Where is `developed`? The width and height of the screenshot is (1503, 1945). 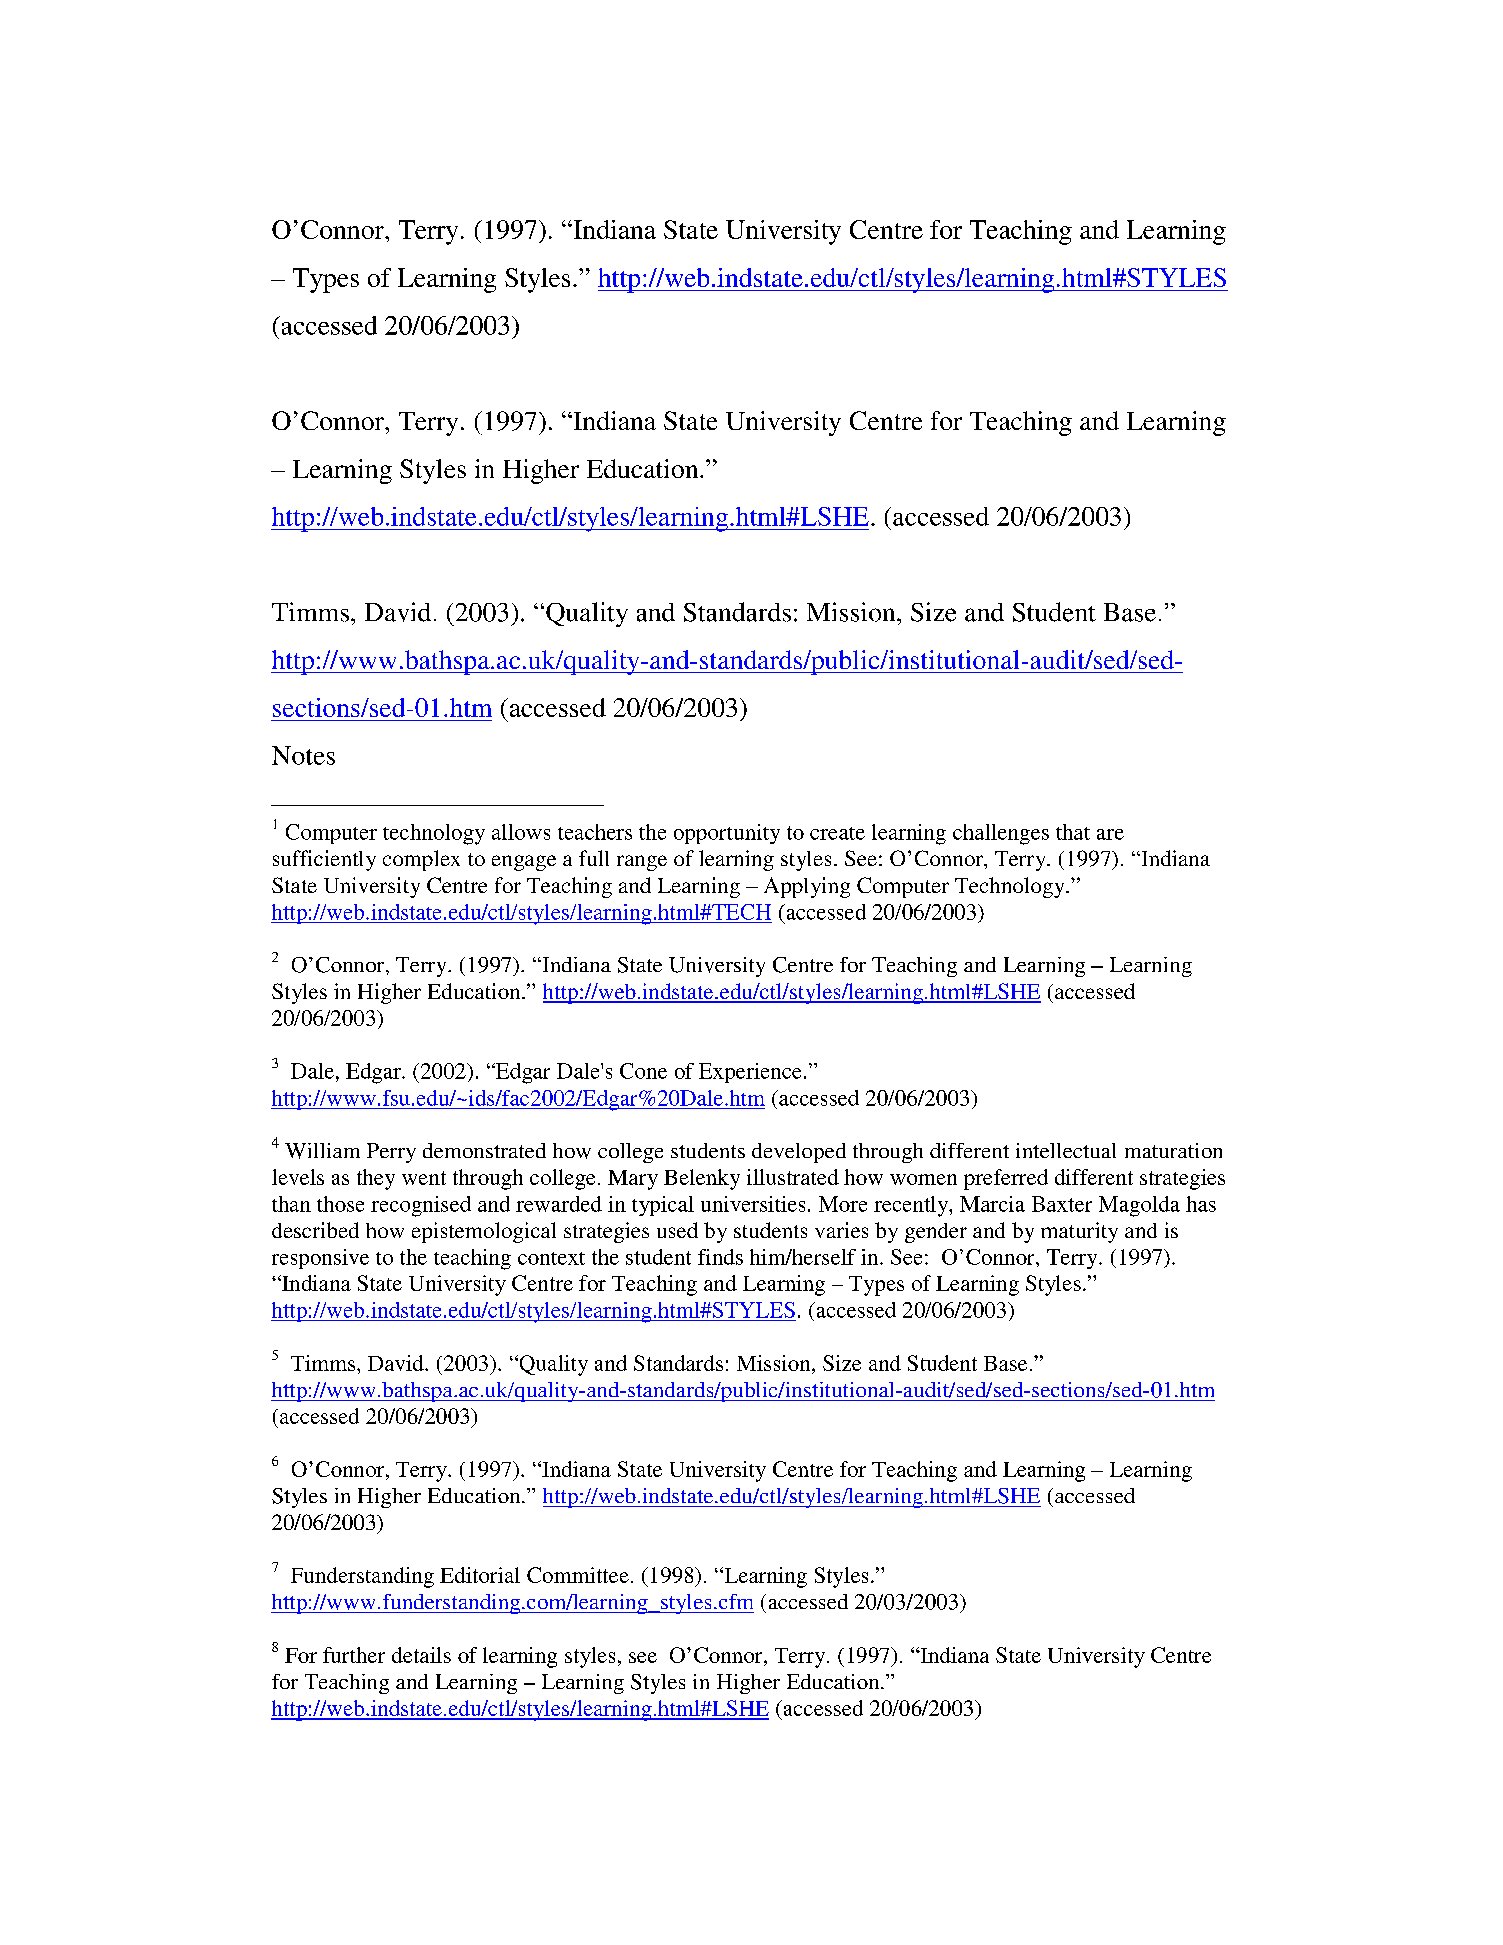
developed is located at coordinates (799, 1153).
